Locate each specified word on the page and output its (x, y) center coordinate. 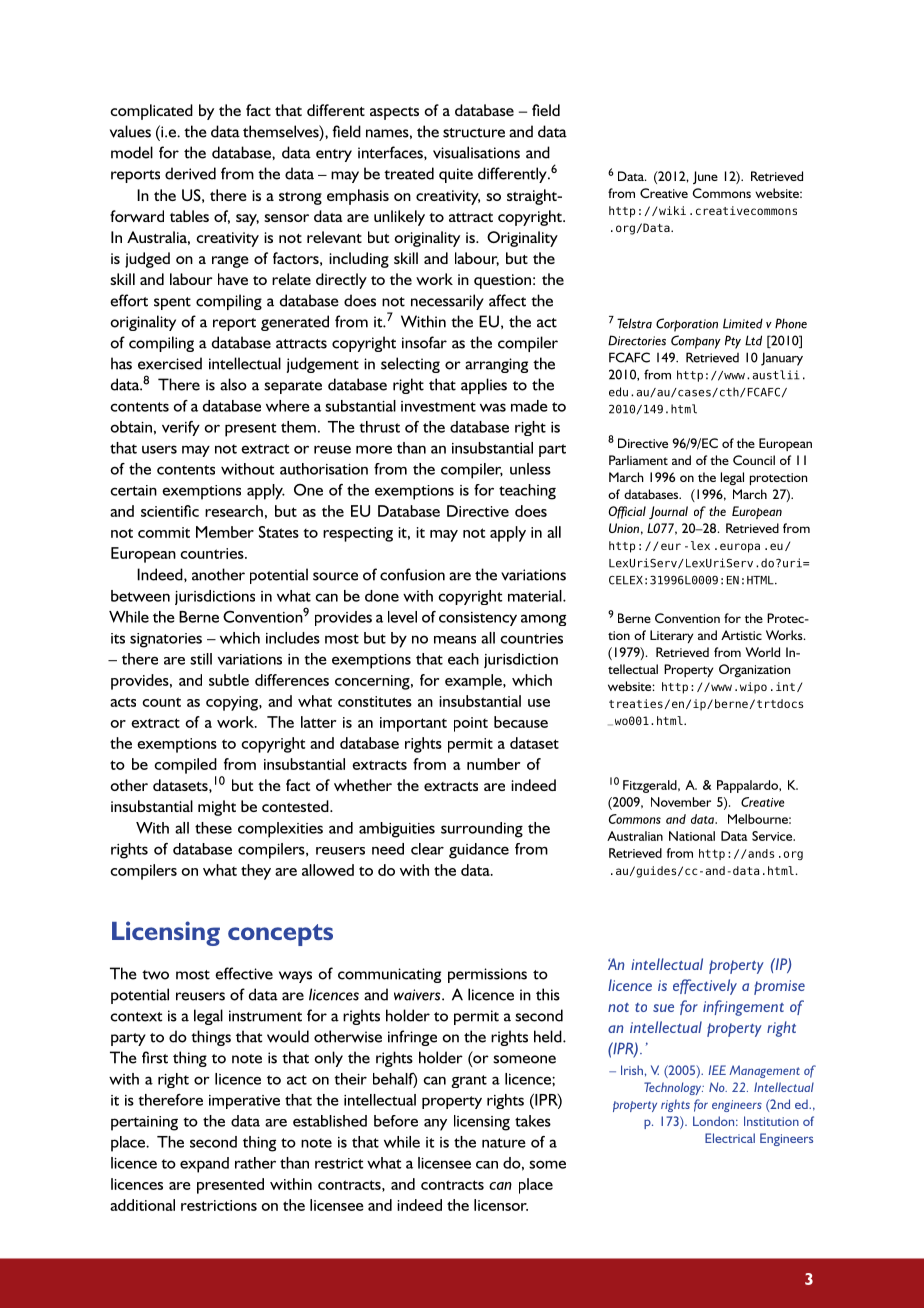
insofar (424, 342)
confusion (412, 574)
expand (204, 1165)
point (471, 724)
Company (696, 342)
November (681, 802)
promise (779, 987)
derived (190, 173)
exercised (170, 363)
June (705, 177)
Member (225, 532)
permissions (487, 975)
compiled (185, 766)
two (155, 975)
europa (740, 548)
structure (474, 133)
